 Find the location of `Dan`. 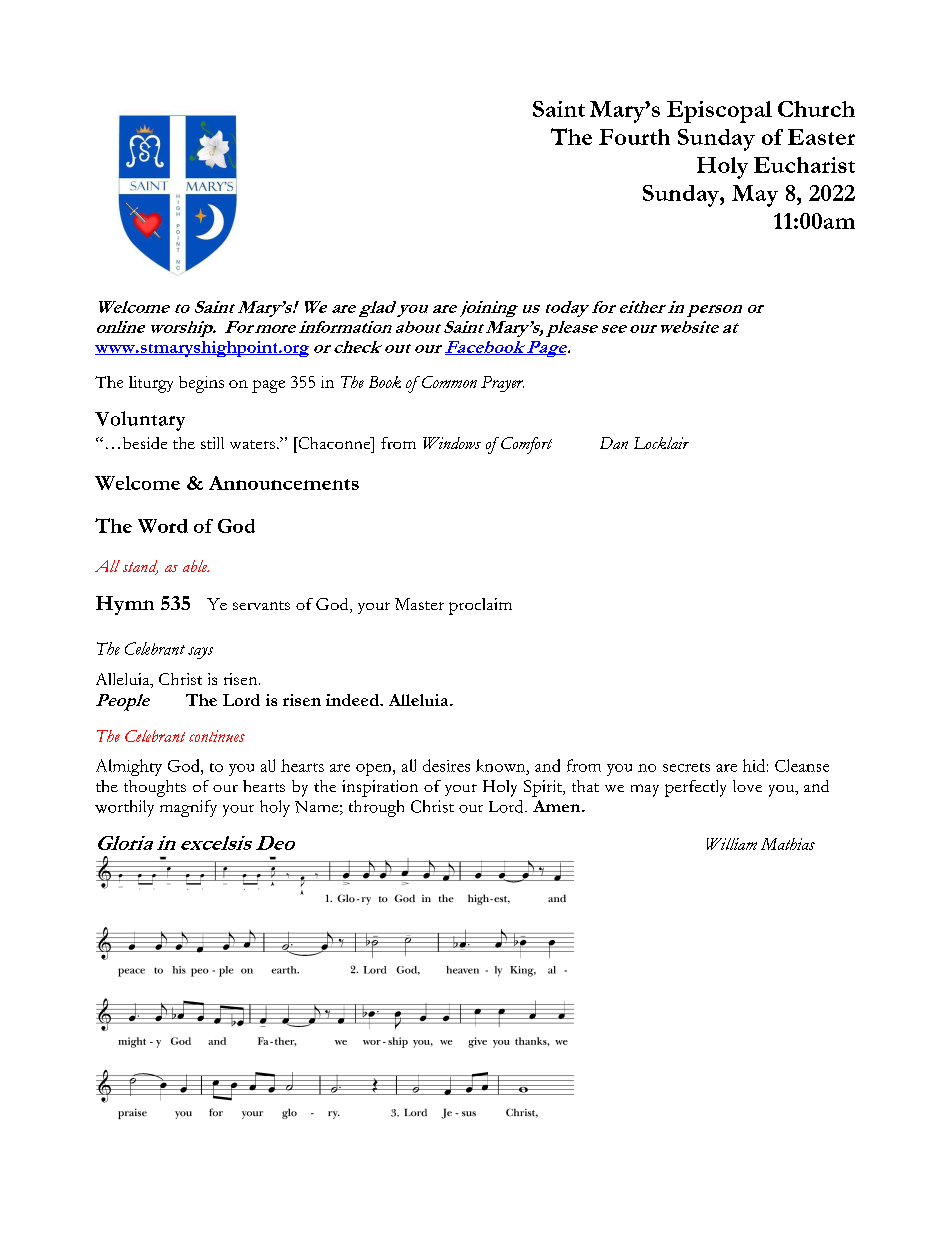

Dan is located at coordinates (614, 443).
